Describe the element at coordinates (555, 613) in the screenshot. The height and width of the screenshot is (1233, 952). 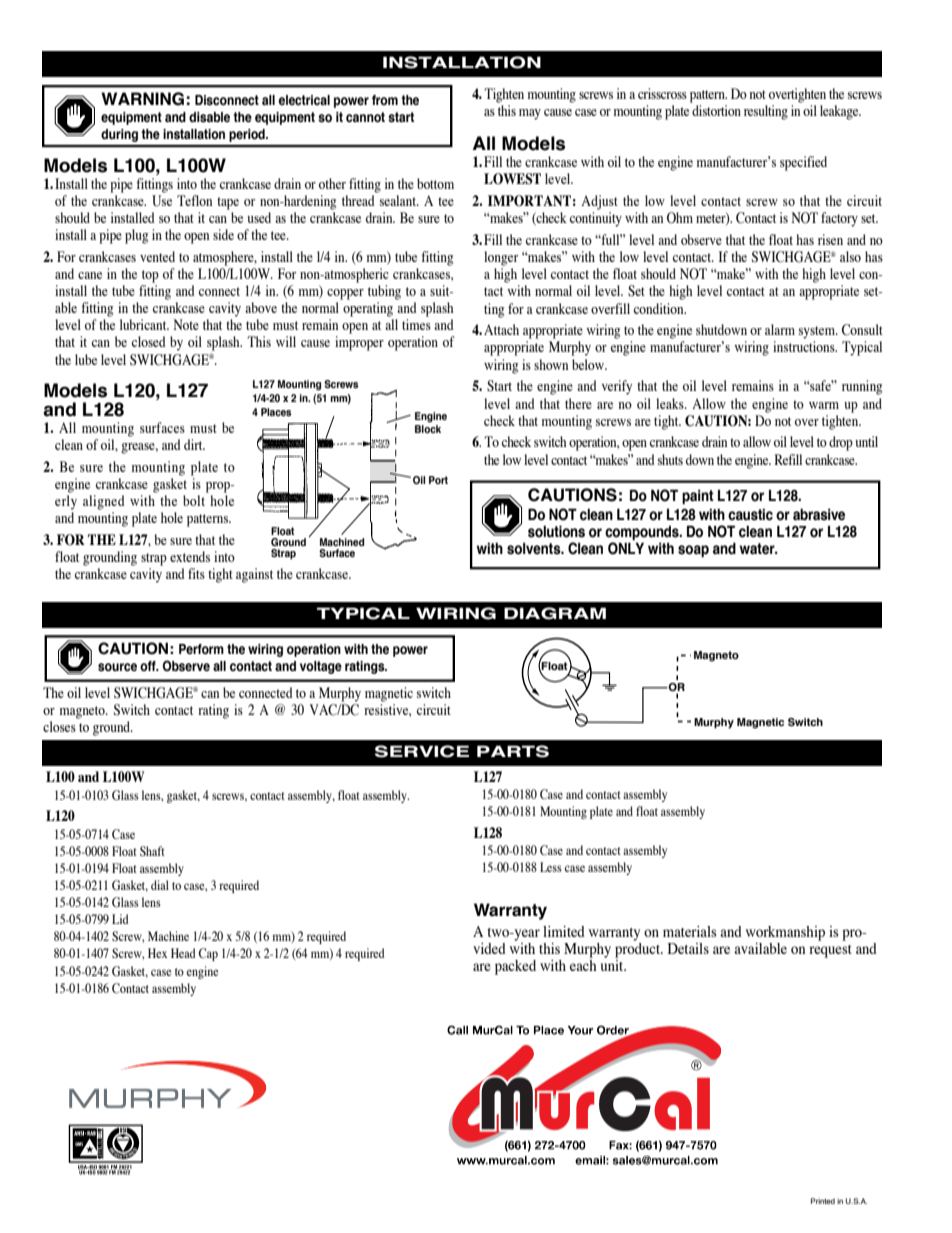
I see `DIAGRAM` at that location.
